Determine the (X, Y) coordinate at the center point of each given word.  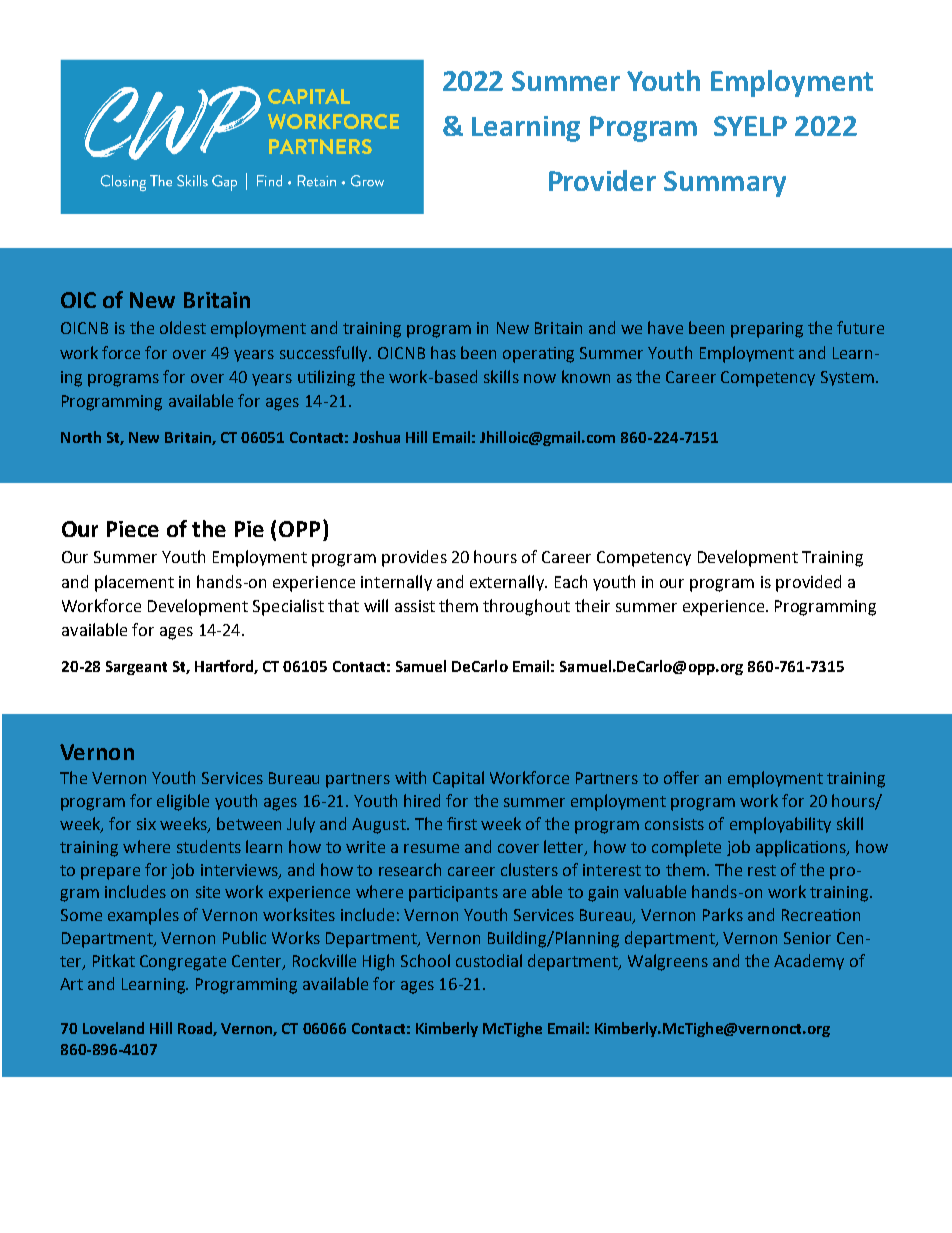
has (443, 352)
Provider (602, 180)
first (462, 823)
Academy (809, 962)
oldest (183, 327)
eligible (183, 802)
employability (780, 825)
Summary (725, 184)
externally (508, 583)
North (81, 437)
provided (808, 583)
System (847, 378)
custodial (489, 960)
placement (134, 583)
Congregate (183, 963)
